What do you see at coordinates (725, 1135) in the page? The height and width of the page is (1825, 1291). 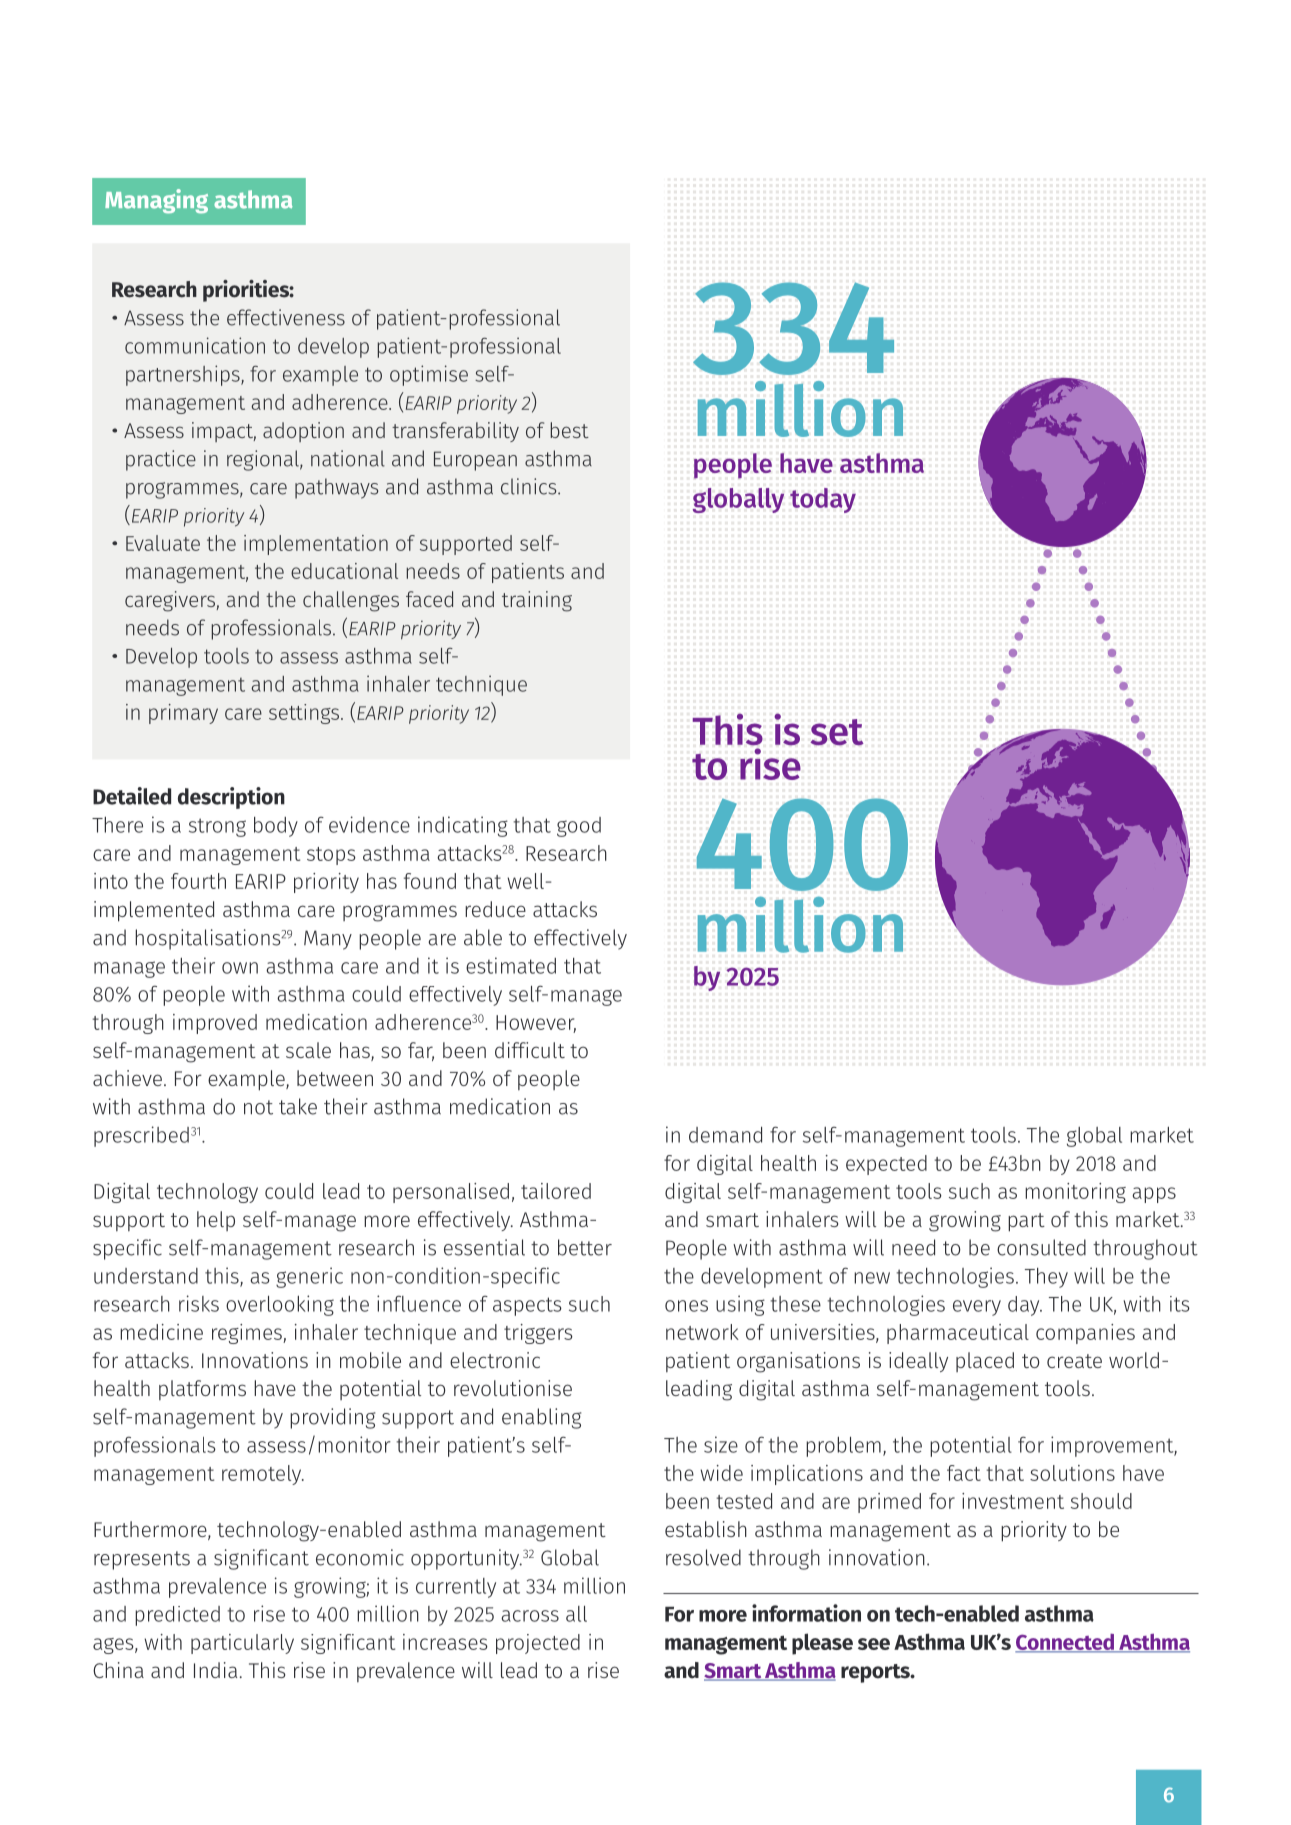 I see `demand` at bounding box center [725, 1135].
